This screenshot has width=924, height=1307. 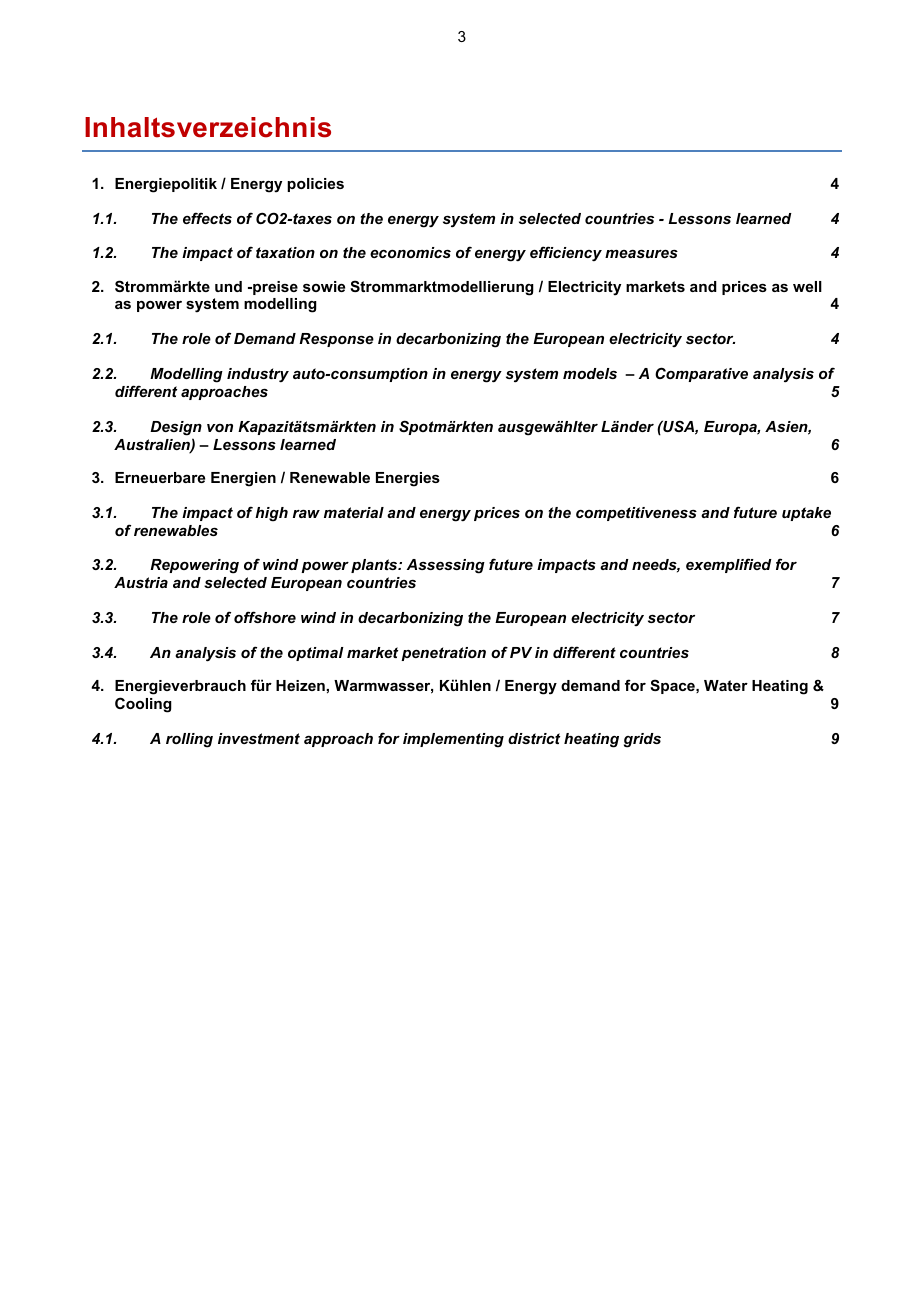 I want to click on economics, so click(x=410, y=252).
